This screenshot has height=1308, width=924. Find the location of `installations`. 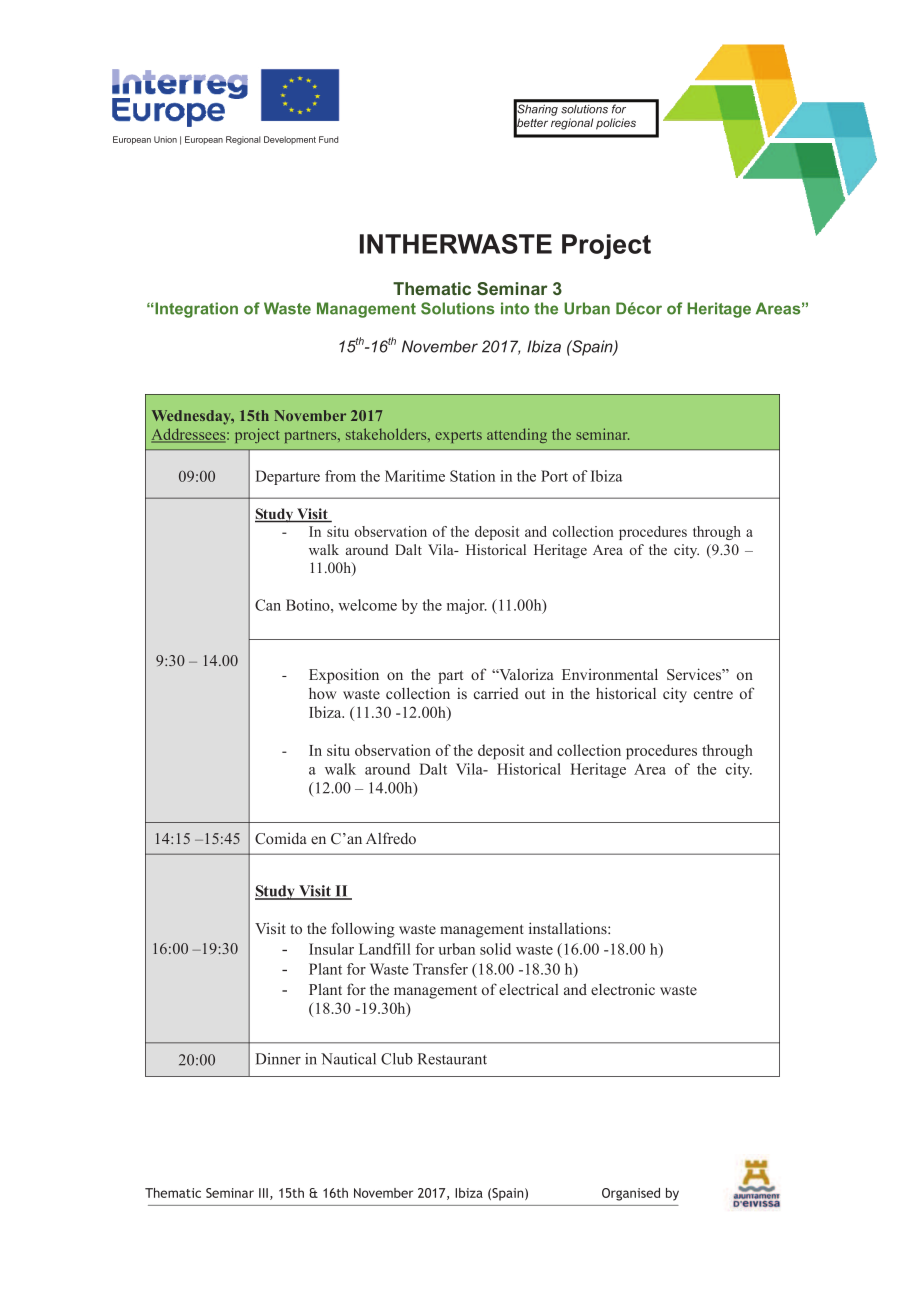

installations is located at coordinates (569, 928).
